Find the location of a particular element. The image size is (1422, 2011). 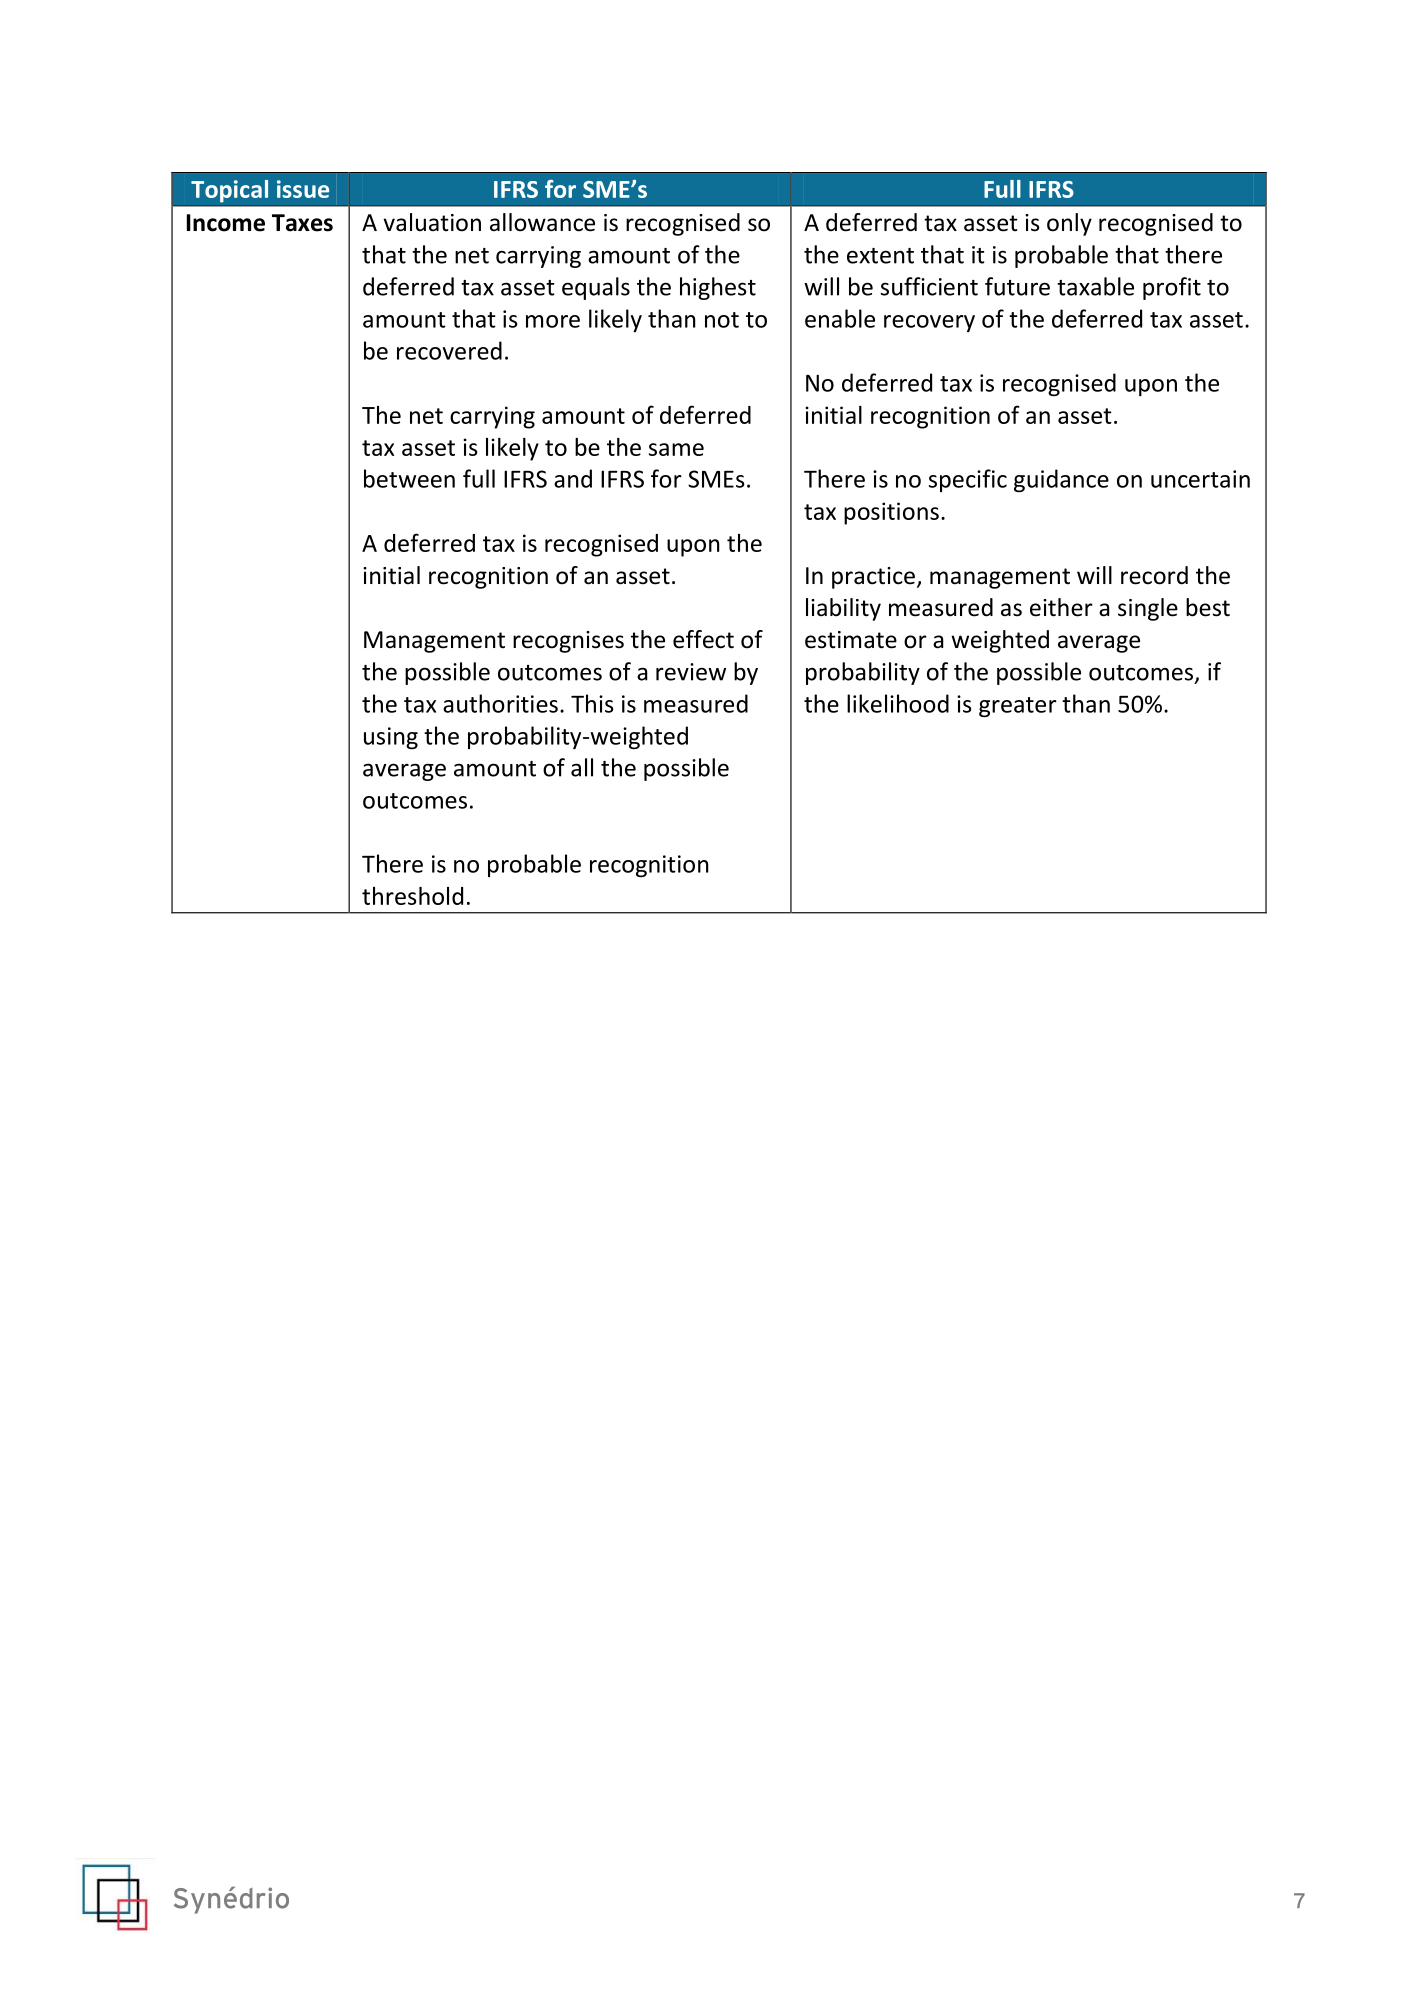

using is located at coordinates (391, 738).
